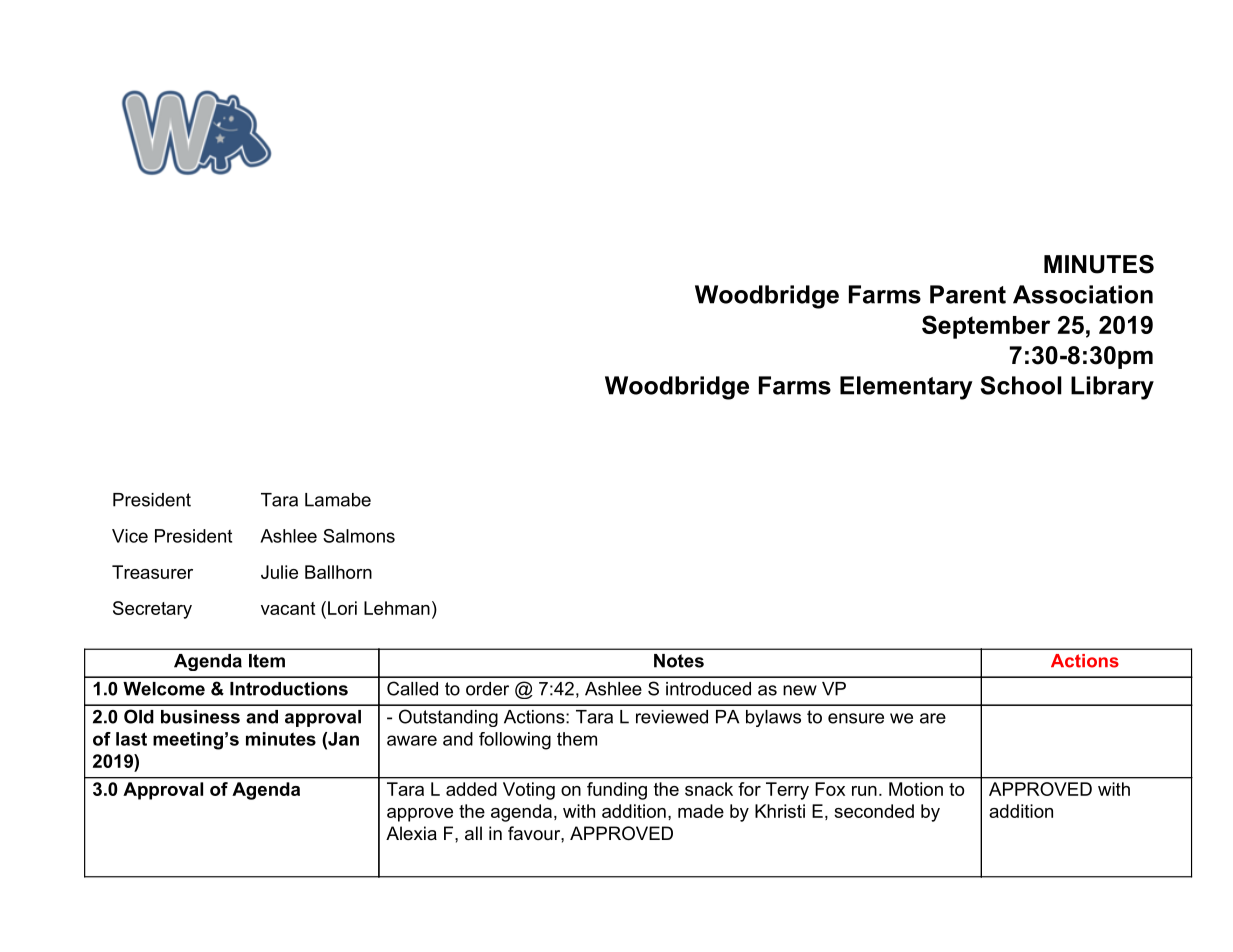 This image has width=1233, height=952. Describe the element at coordinates (906, 388) in the image. I see `Elementary` at that location.
